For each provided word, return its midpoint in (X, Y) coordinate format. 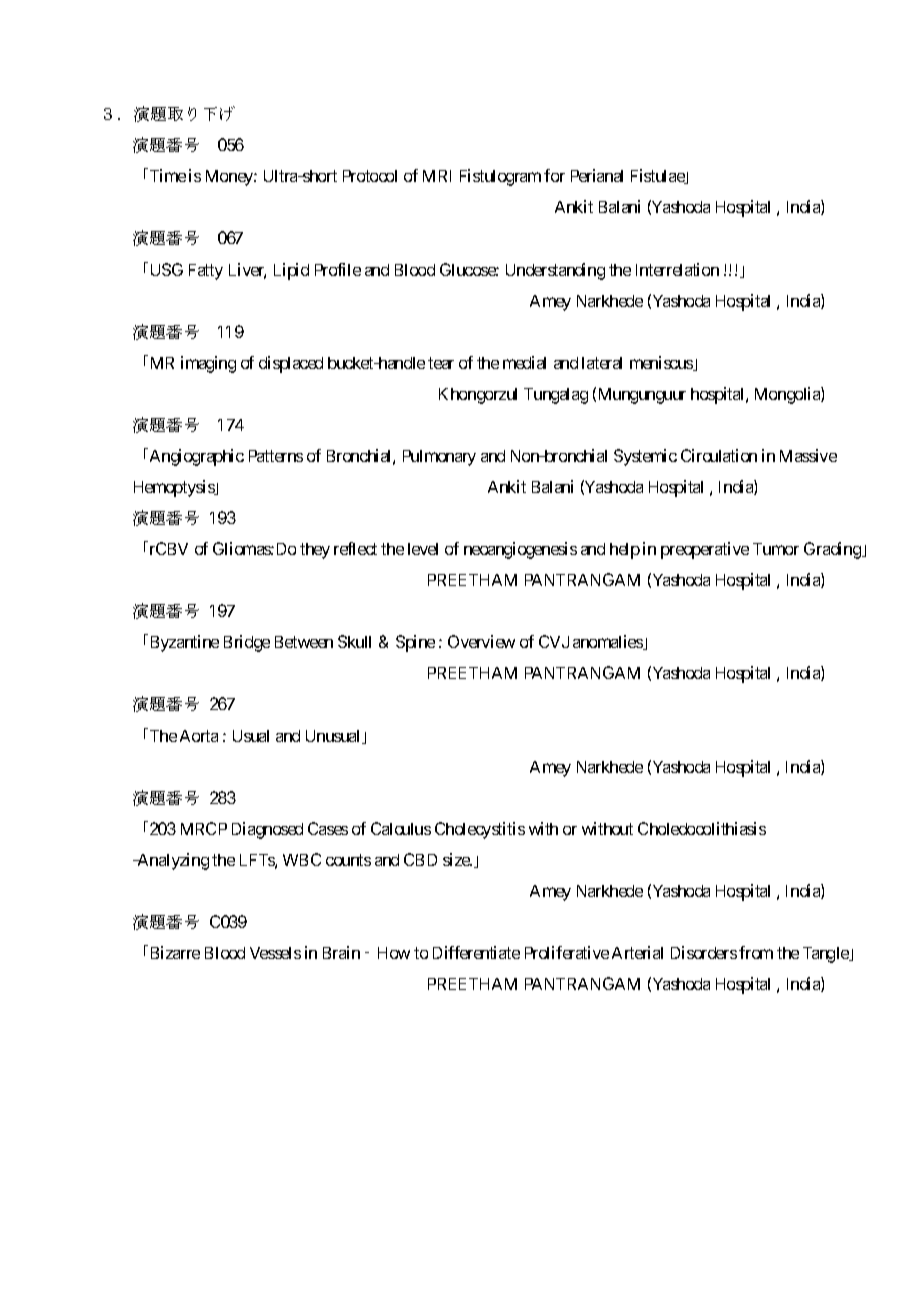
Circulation (719, 455)
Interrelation (677, 269)
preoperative (705, 550)
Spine (415, 643)
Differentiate (476, 952)
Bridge (247, 643)
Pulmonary (439, 458)
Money (230, 178)
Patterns (276, 456)
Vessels (275, 953)
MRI (437, 176)
